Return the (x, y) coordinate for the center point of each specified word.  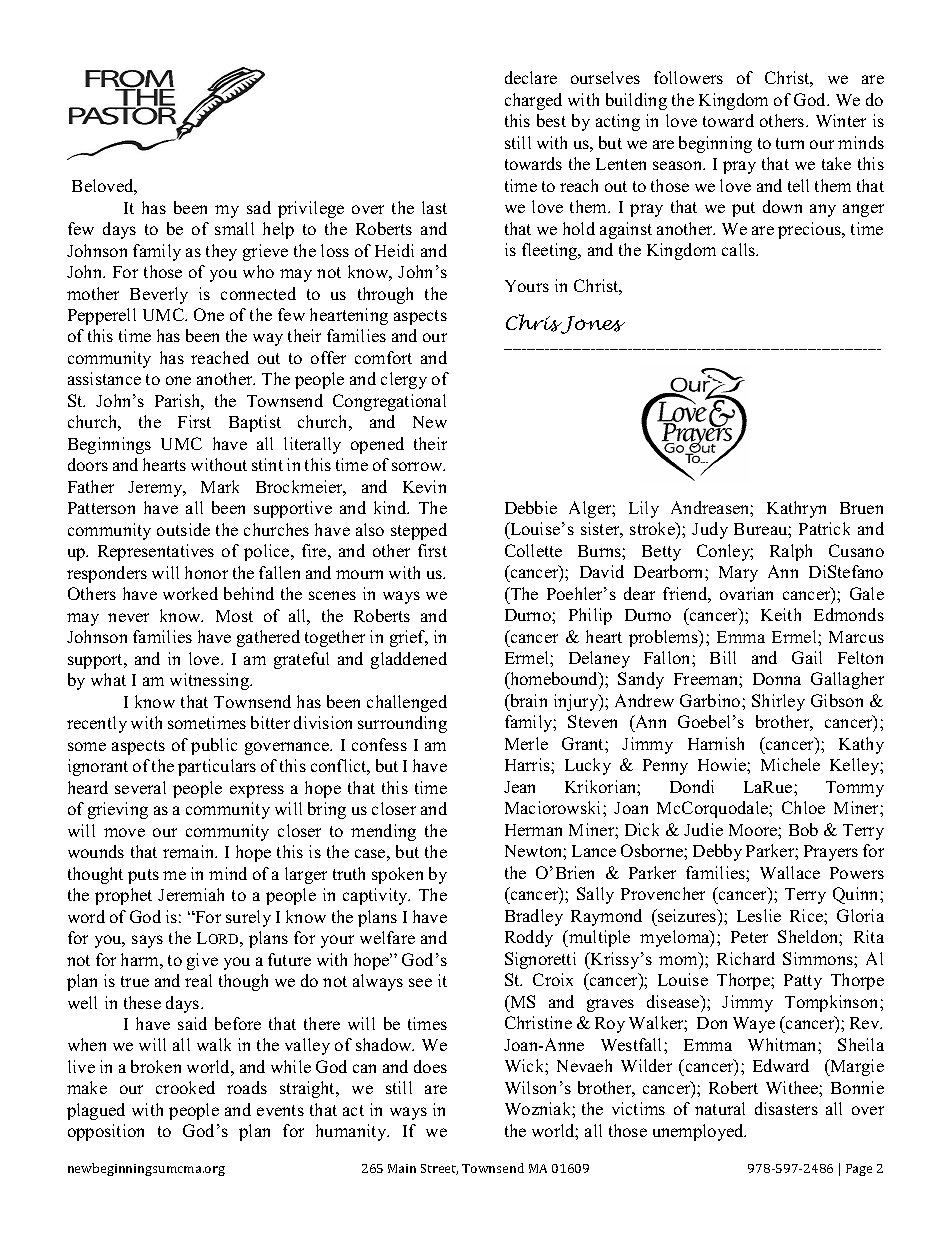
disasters (786, 1108)
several (140, 787)
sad (259, 207)
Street (439, 1169)
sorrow (418, 466)
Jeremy (156, 489)
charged (533, 101)
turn (790, 143)
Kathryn (796, 509)
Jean (519, 787)
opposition (106, 1132)
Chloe (803, 807)
